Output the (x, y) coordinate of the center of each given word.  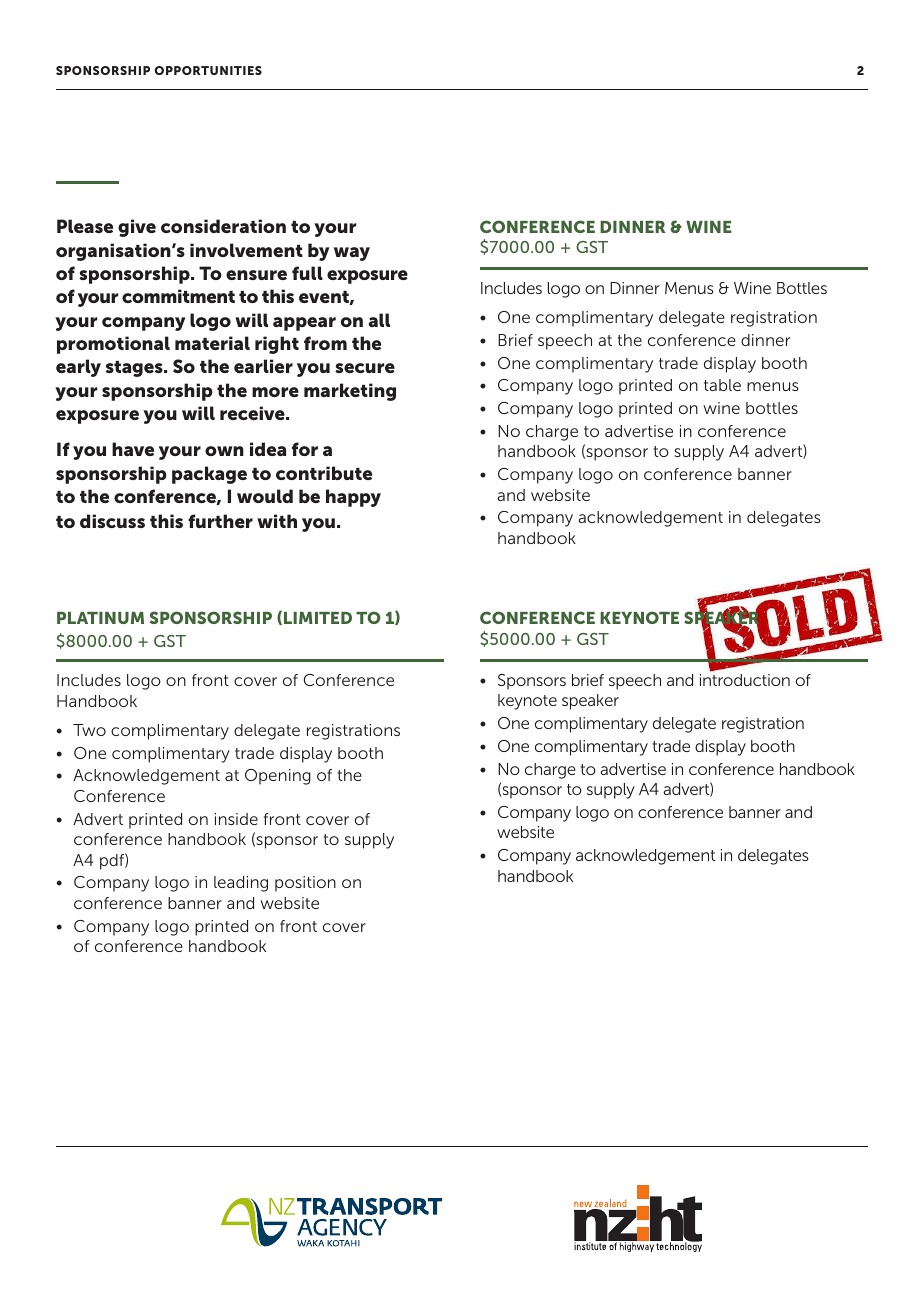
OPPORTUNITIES (208, 70)
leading (241, 884)
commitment (178, 296)
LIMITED (318, 618)
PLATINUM (100, 618)
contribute (324, 473)
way (352, 254)
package (209, 475)
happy (353, 498)
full (307, 273)
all (379, 320)
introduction (745, 680)
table (722, 385)
